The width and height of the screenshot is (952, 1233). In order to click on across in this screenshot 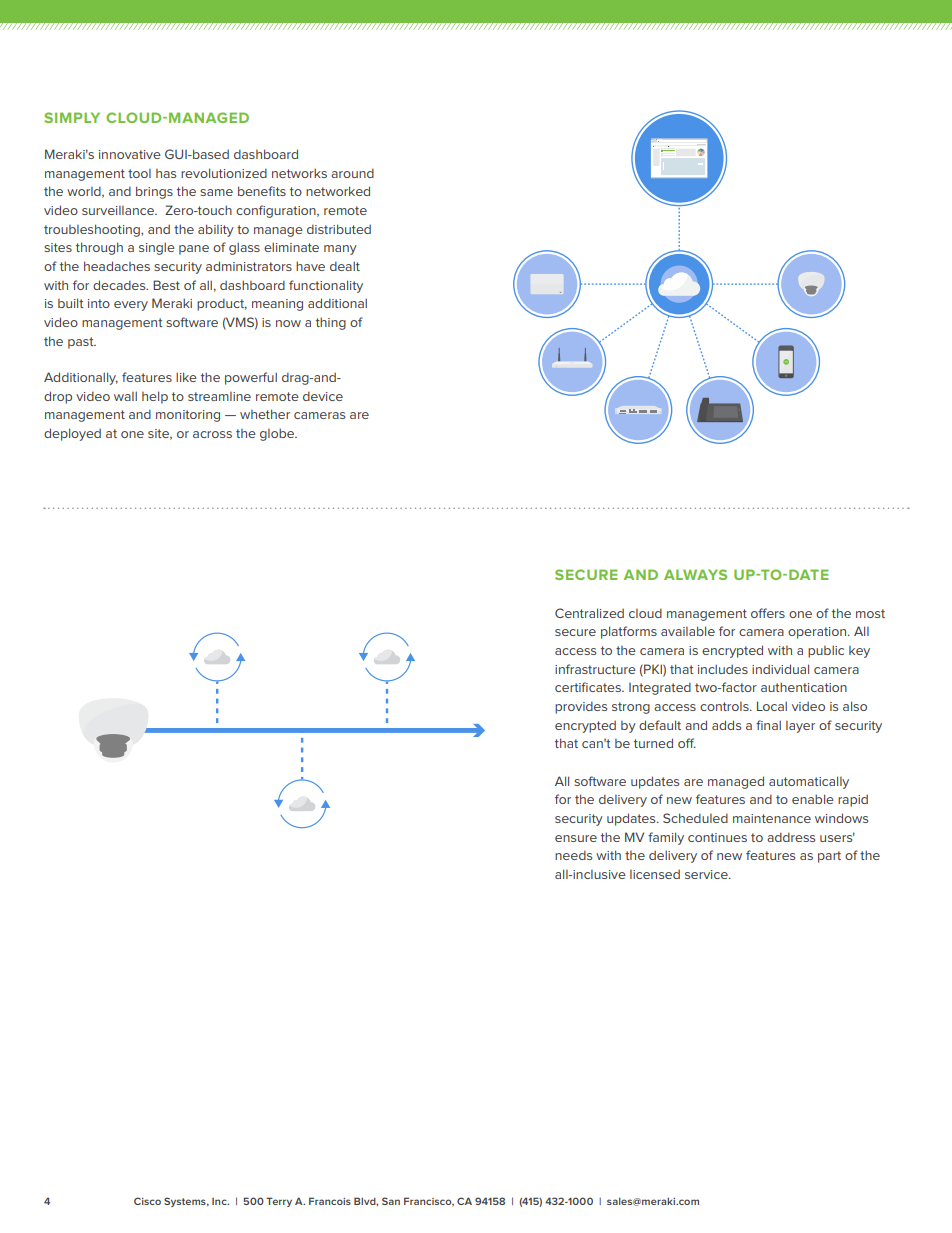, I will do `click(212, 434)`.
